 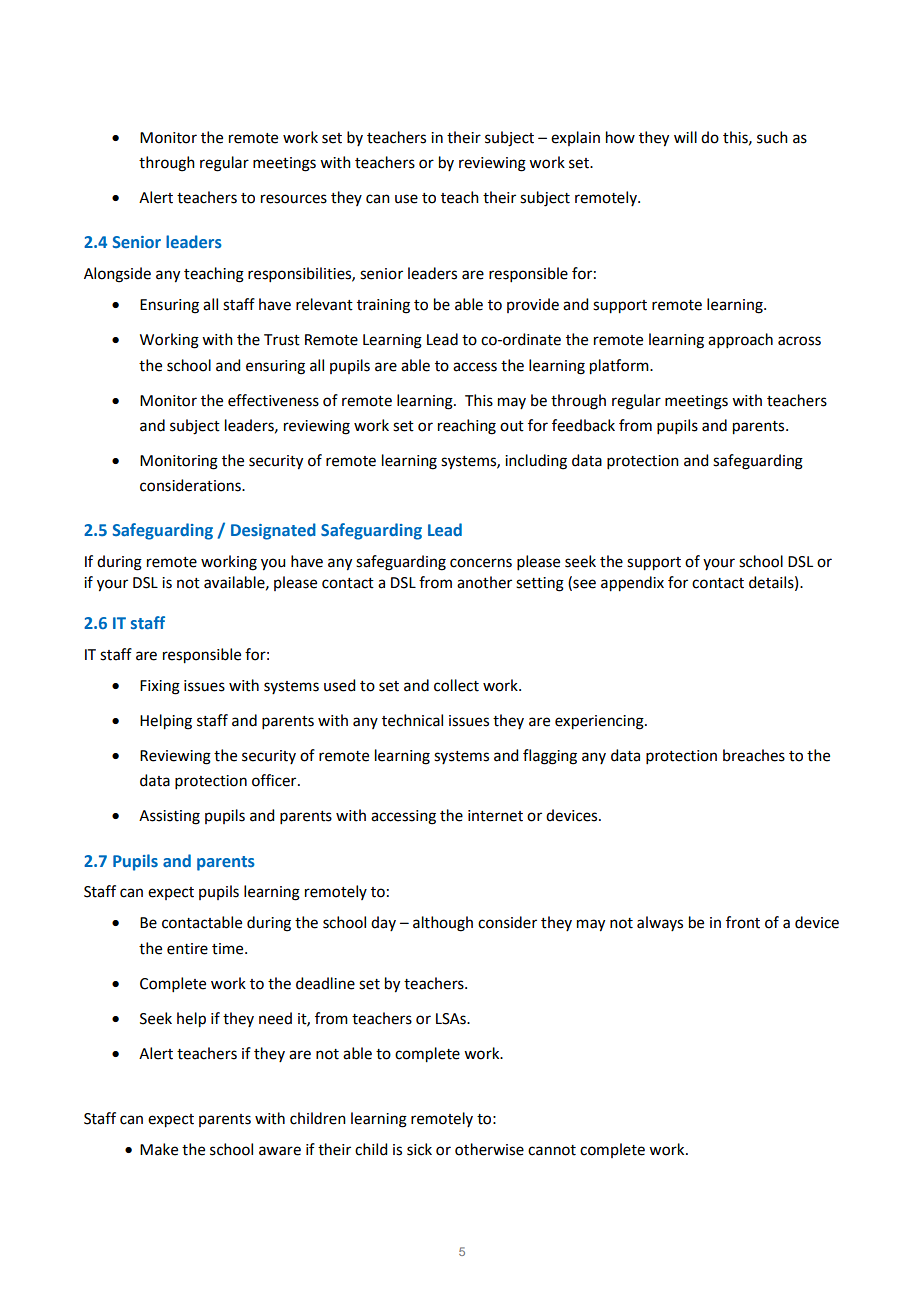 I want to click on cannot, so click(x=552, y=1150).
